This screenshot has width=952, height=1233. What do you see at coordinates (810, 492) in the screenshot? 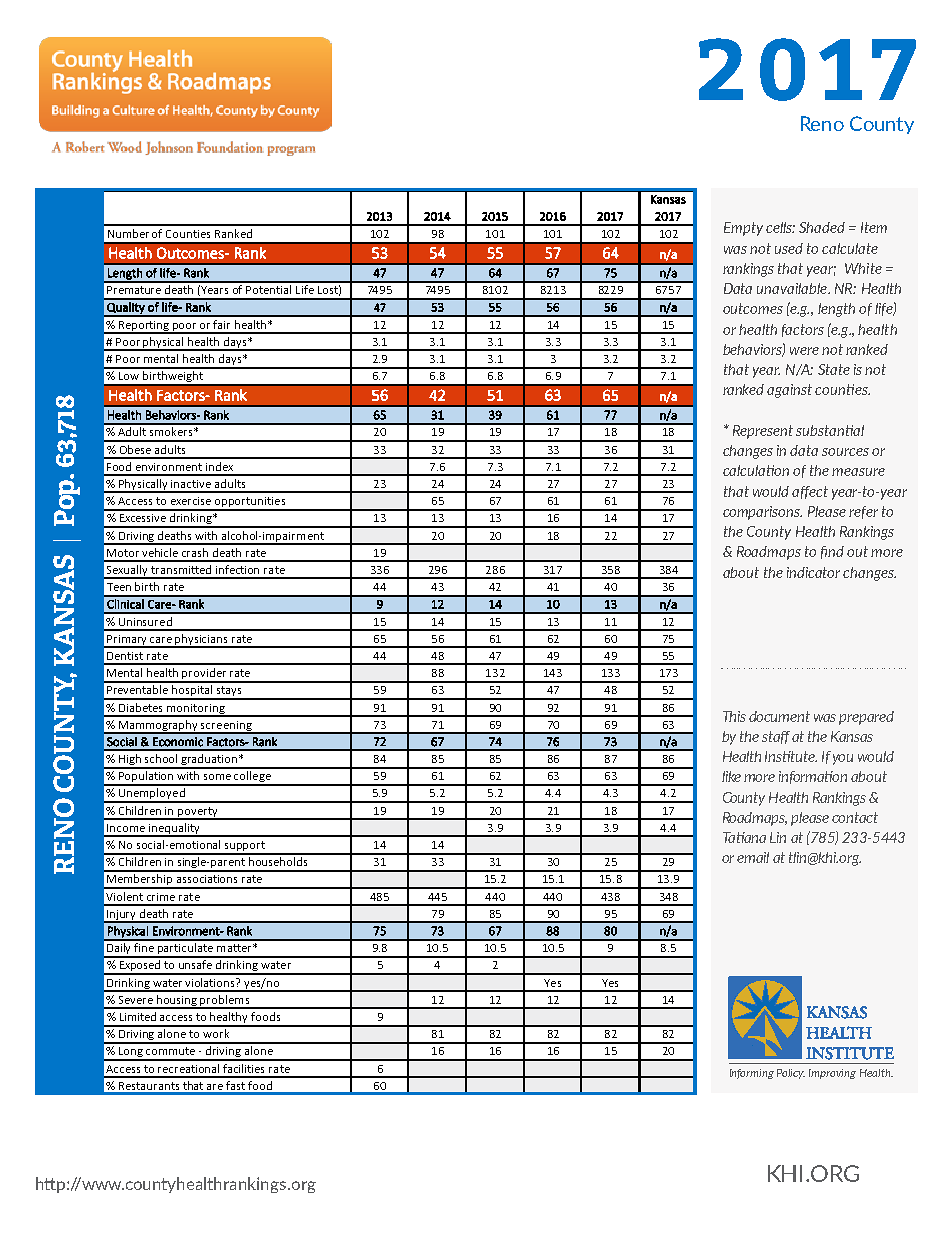
I see `affect` at bounding box center [810, 492].
